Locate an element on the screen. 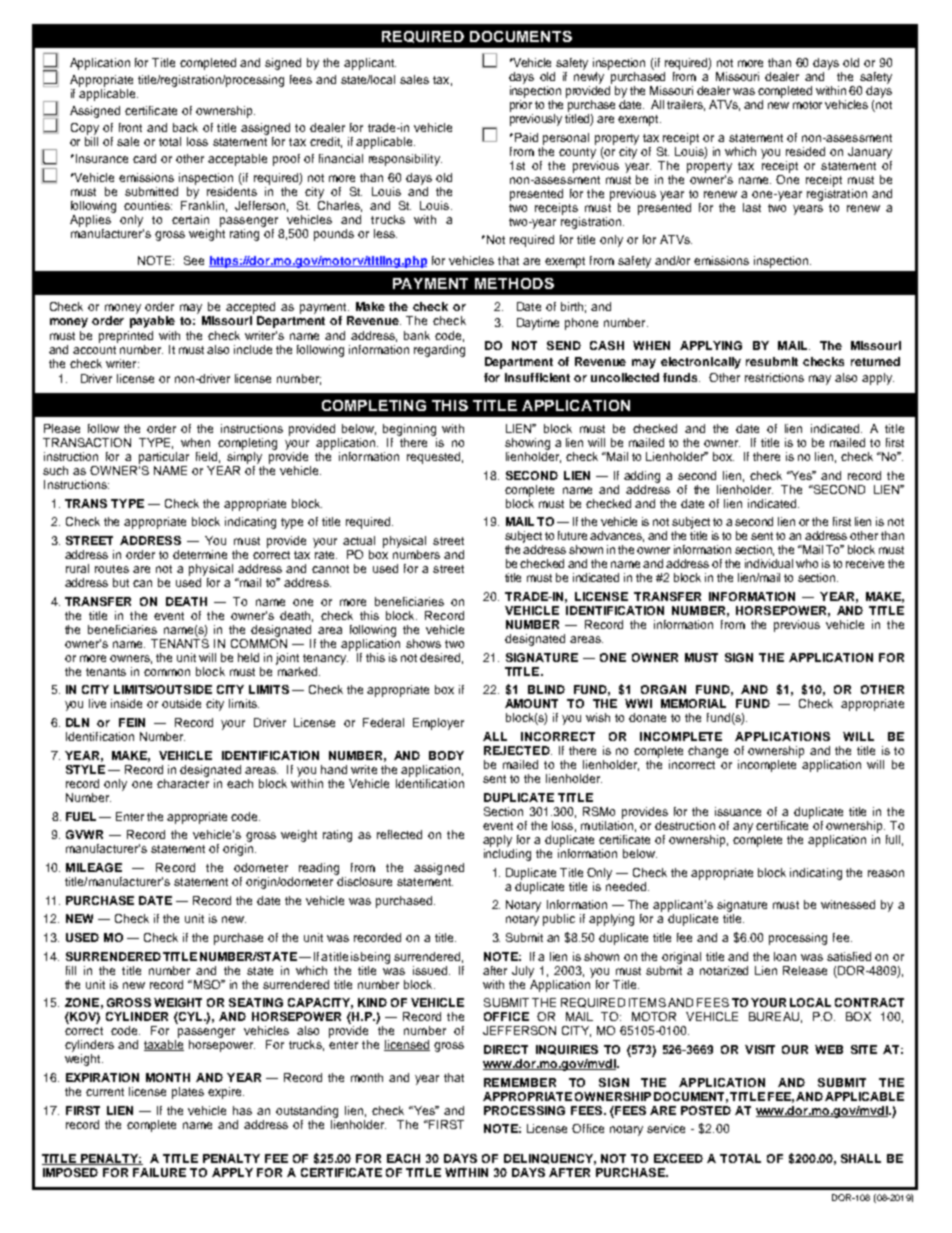 The width and height of the screenshot is (952, 1233). resided is located at coordinates (805, 151).
